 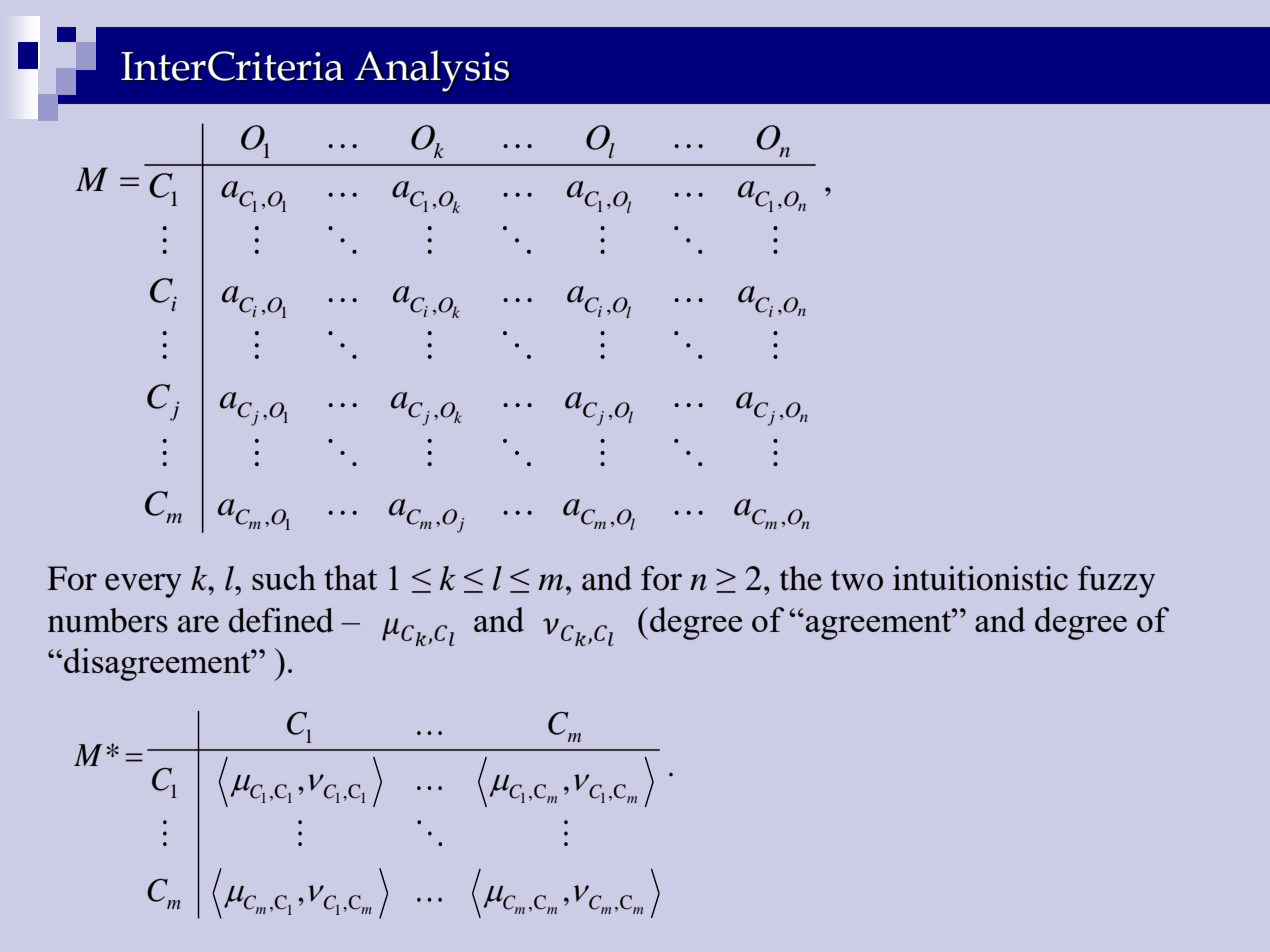 I want to click on two, so click(x=857, y=580).
